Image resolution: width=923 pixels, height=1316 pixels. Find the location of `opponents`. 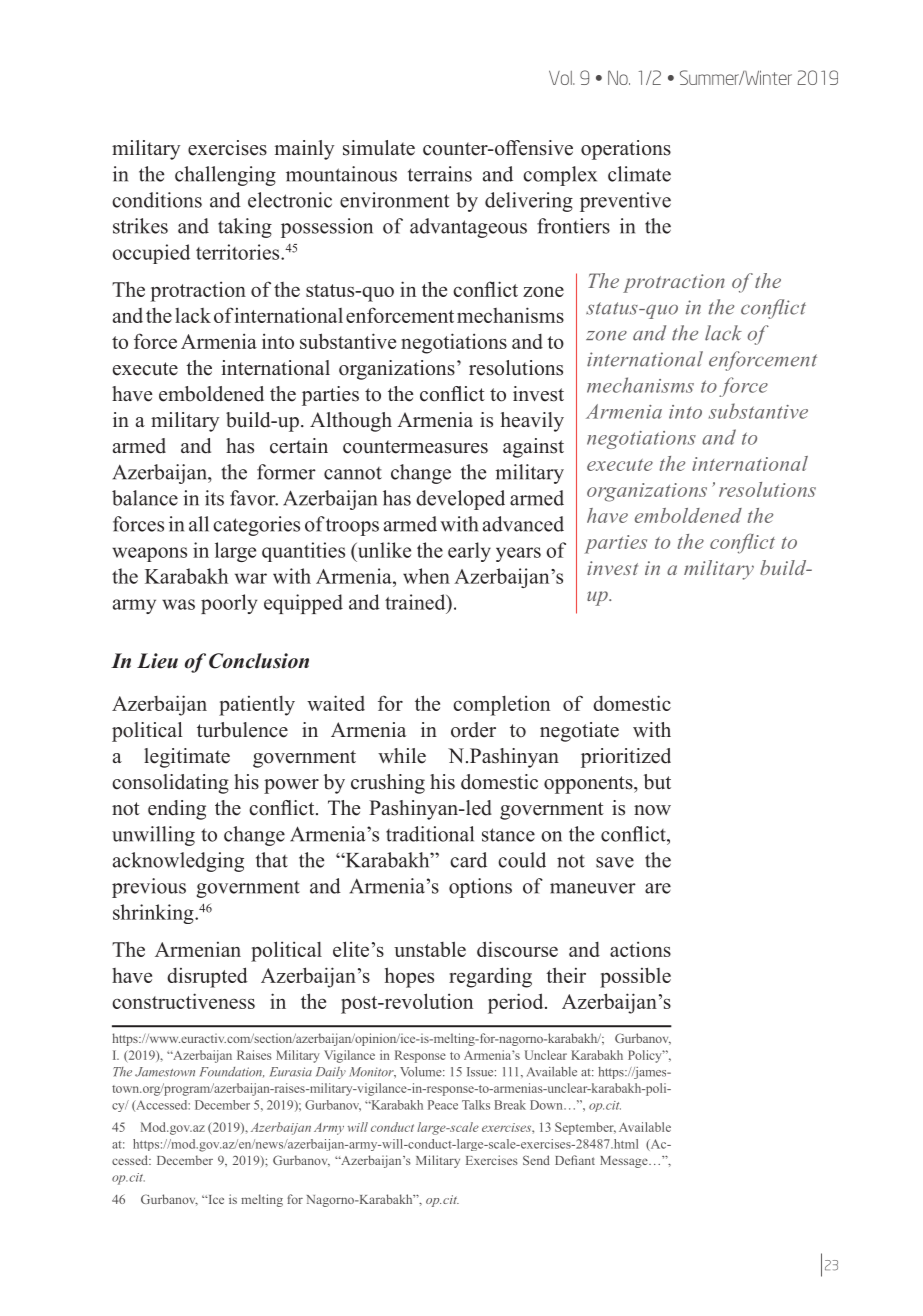

opponents is located at coordinates (589, 785).
